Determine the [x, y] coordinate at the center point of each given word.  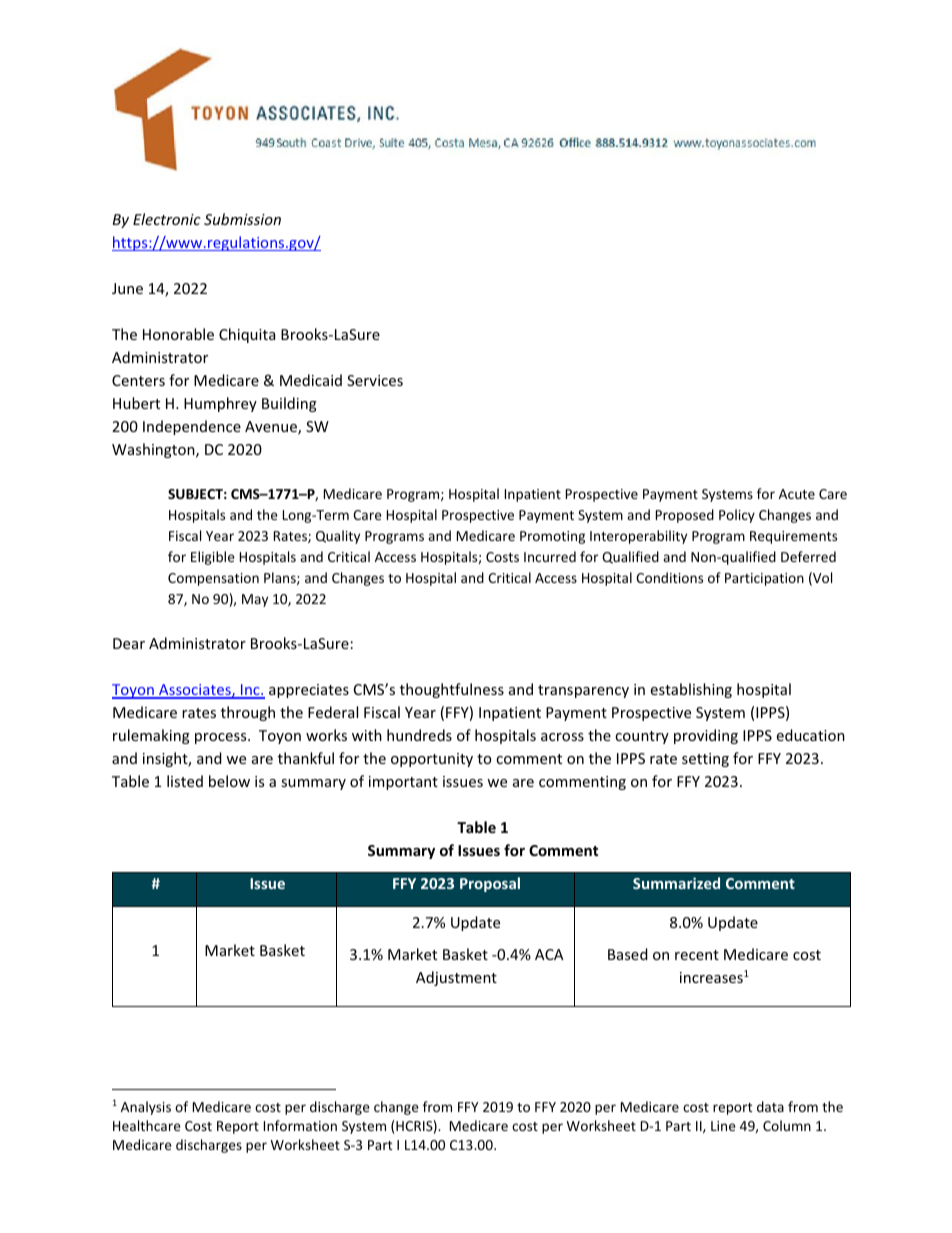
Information [300, 1125]
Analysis [146, 1108]
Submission [242, 219]
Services [375, 380]
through [248, 713]
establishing [691, 690]
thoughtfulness [452, 690]
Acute [797, 494]
